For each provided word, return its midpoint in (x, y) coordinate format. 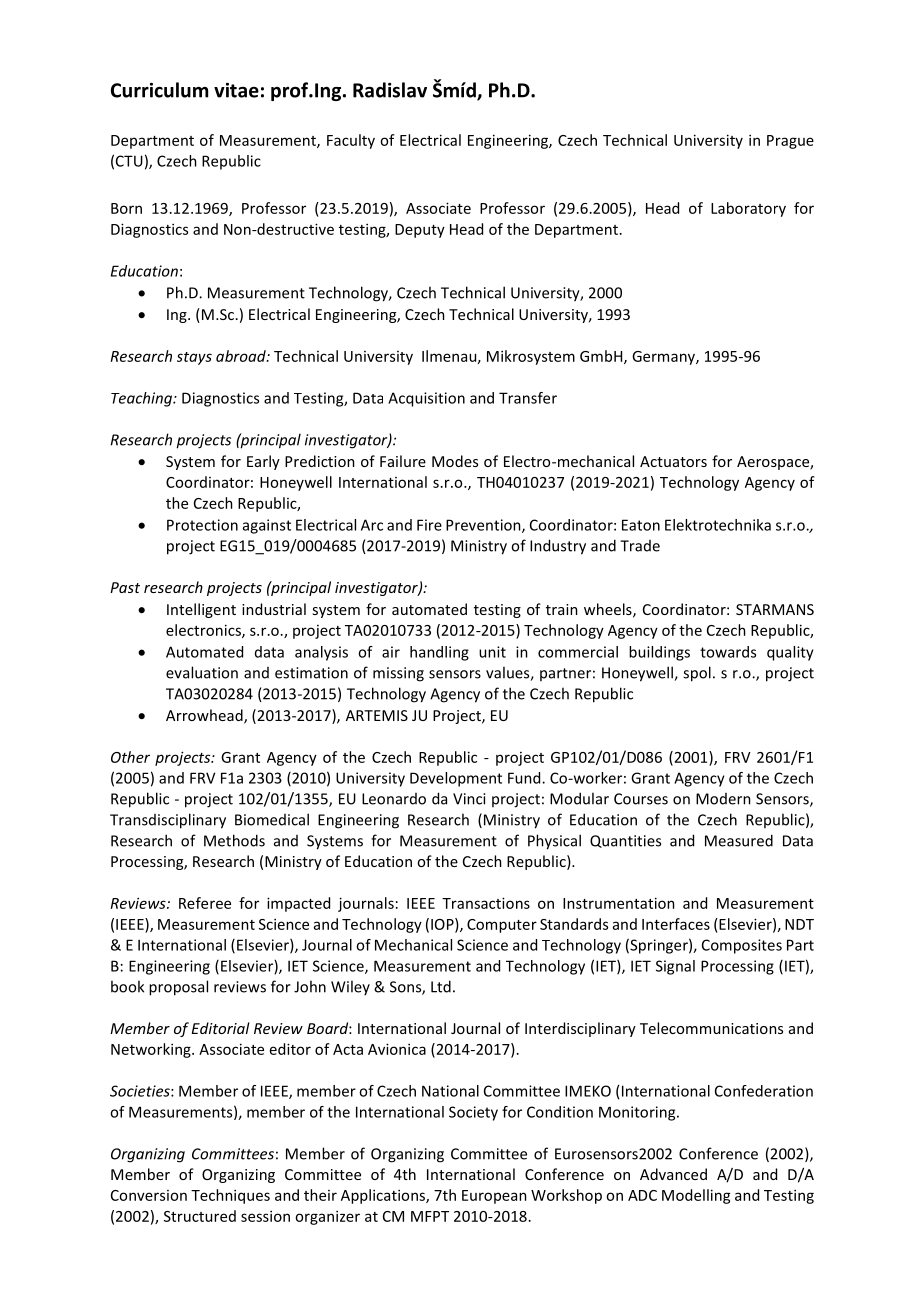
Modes (455, 461)
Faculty (351, 141)
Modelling (696, 1196)
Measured (739, 840)
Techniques (230, 1196)
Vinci (469, 799)
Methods (234, 840)
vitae (236, 90)
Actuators (673, 461)
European (494, 1197)
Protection (202, 525)
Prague (790, 142)
